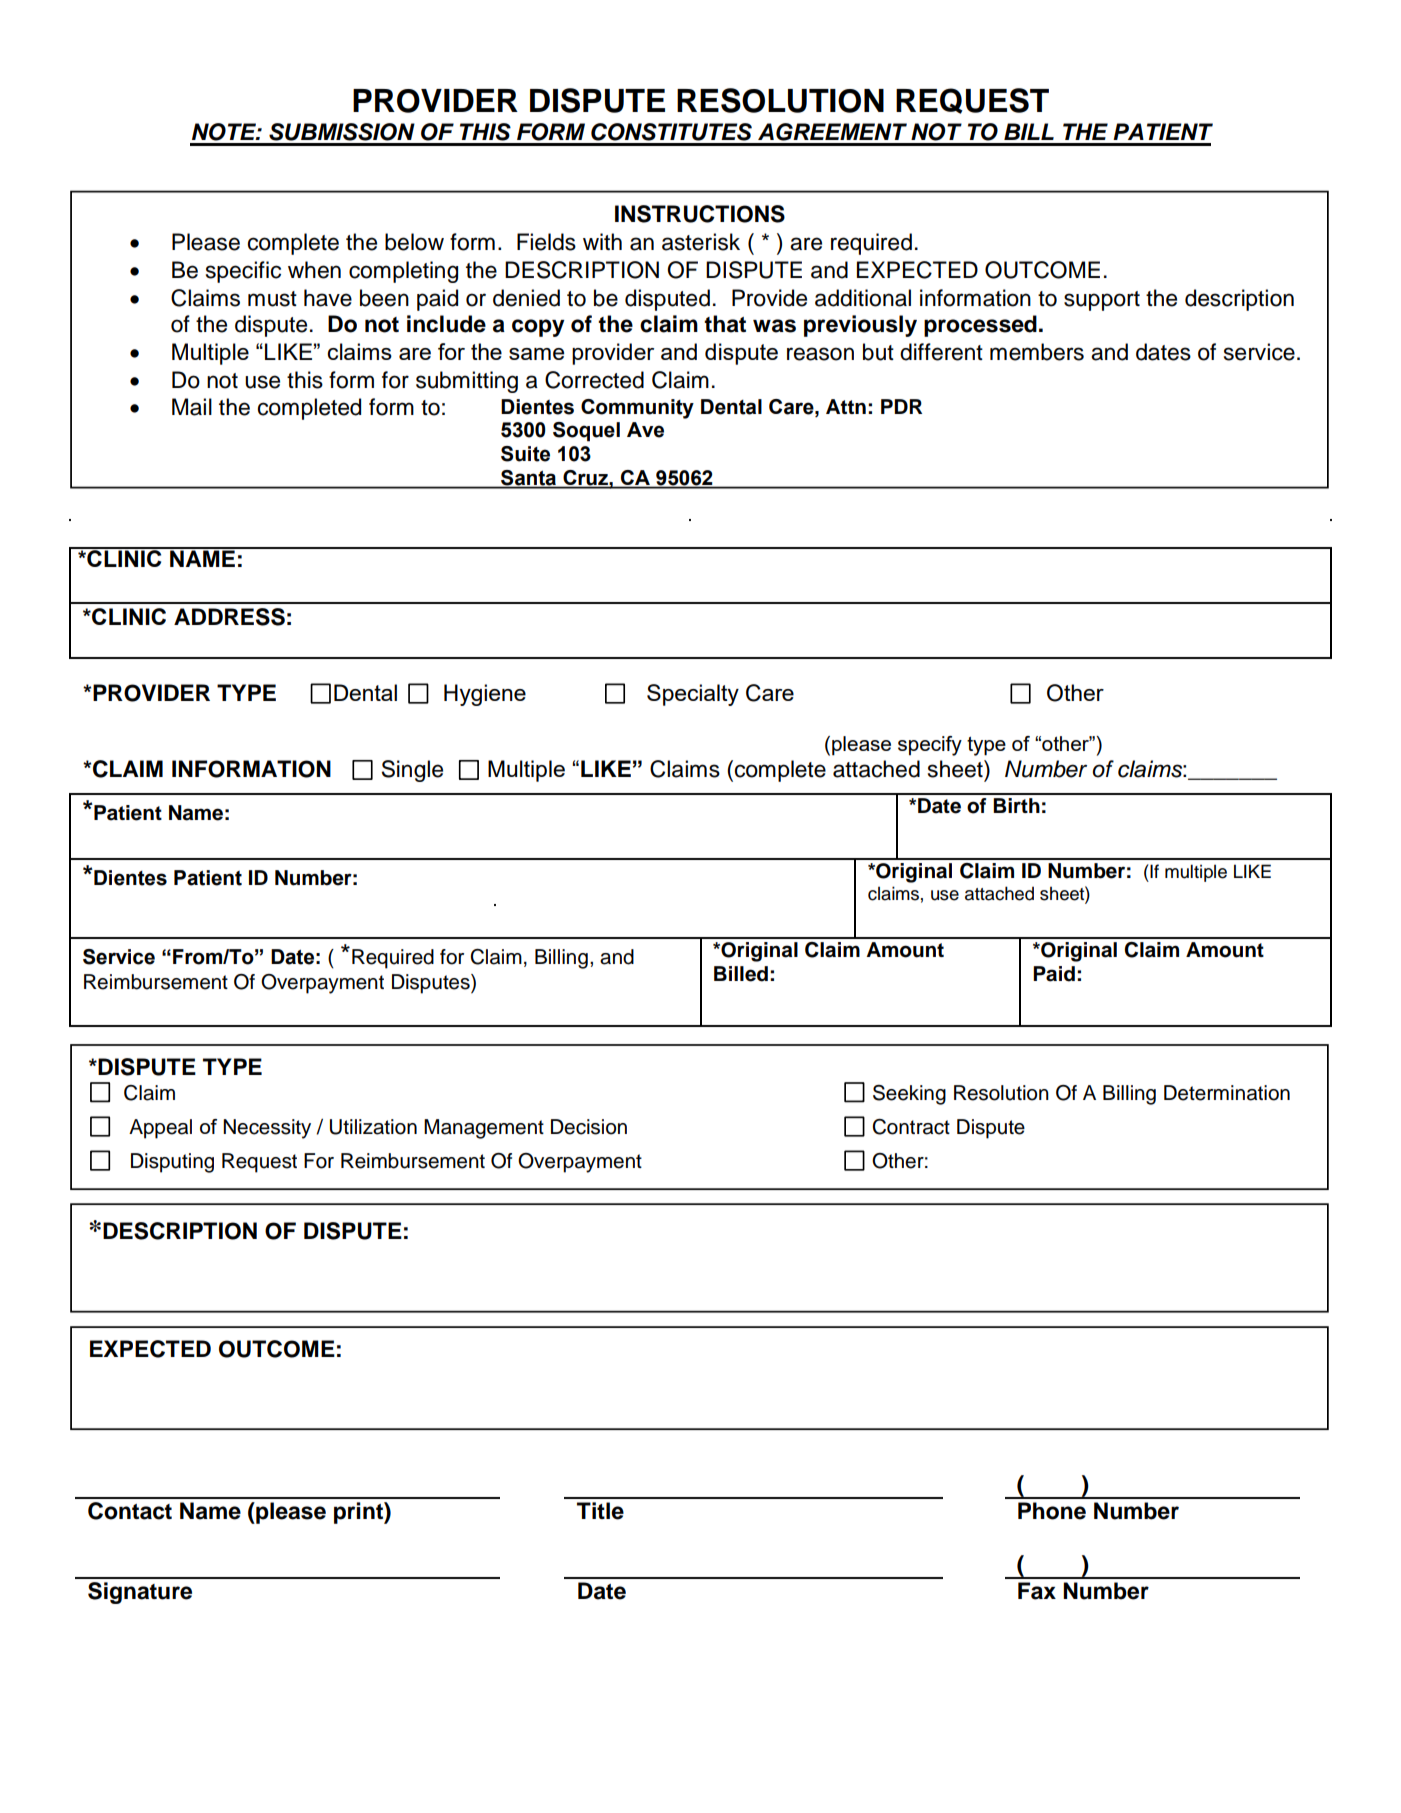 This image has height=1813, width=1401. Describe the element at coordinates (1052, 1511) in the image. I see `Phone` at that location.
